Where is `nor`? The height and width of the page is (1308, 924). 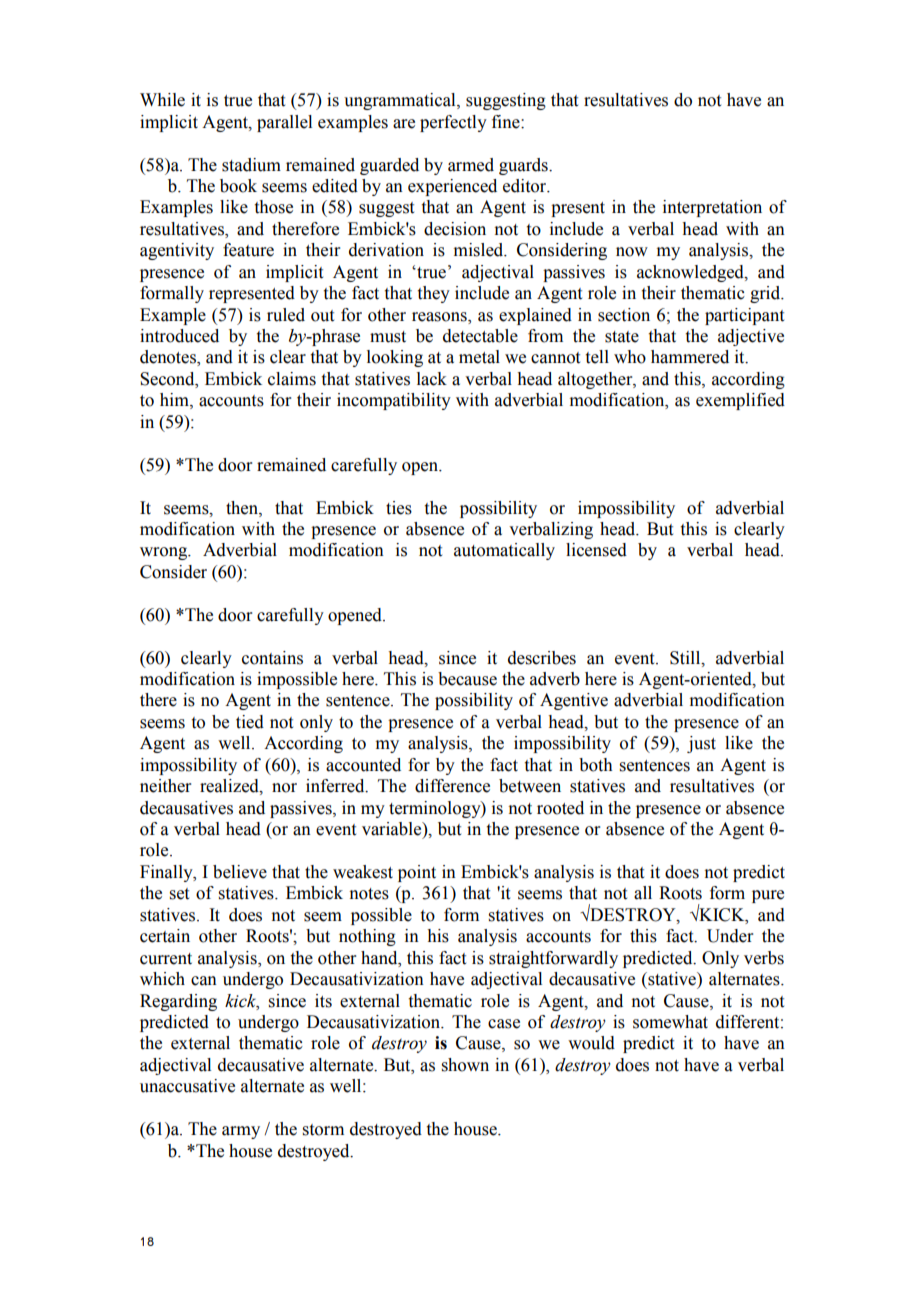 nor is located at coordinates (284, 788).
